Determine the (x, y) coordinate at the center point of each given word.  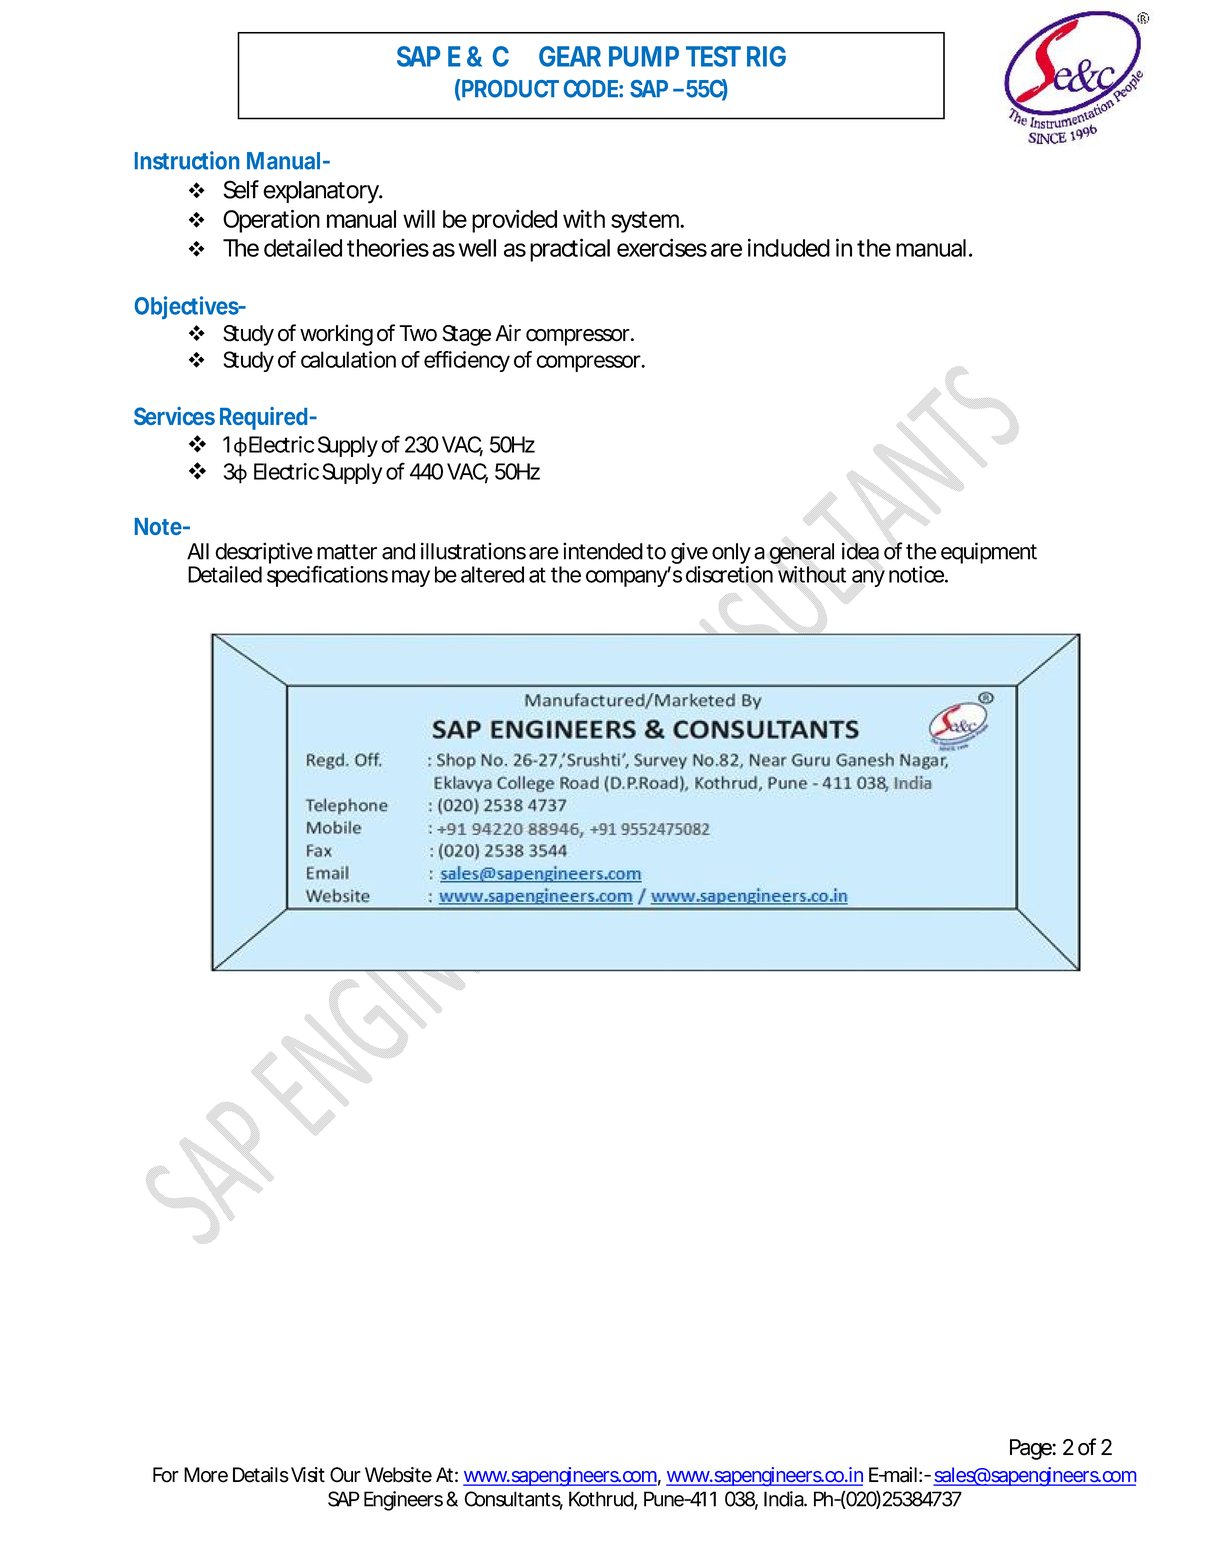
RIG (766, 56)
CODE (592, 89)
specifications (327, 576)
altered (492, 574)
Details (261, 1475)
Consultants (513, 1500)
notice (917, 574)
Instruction (187, 160)
